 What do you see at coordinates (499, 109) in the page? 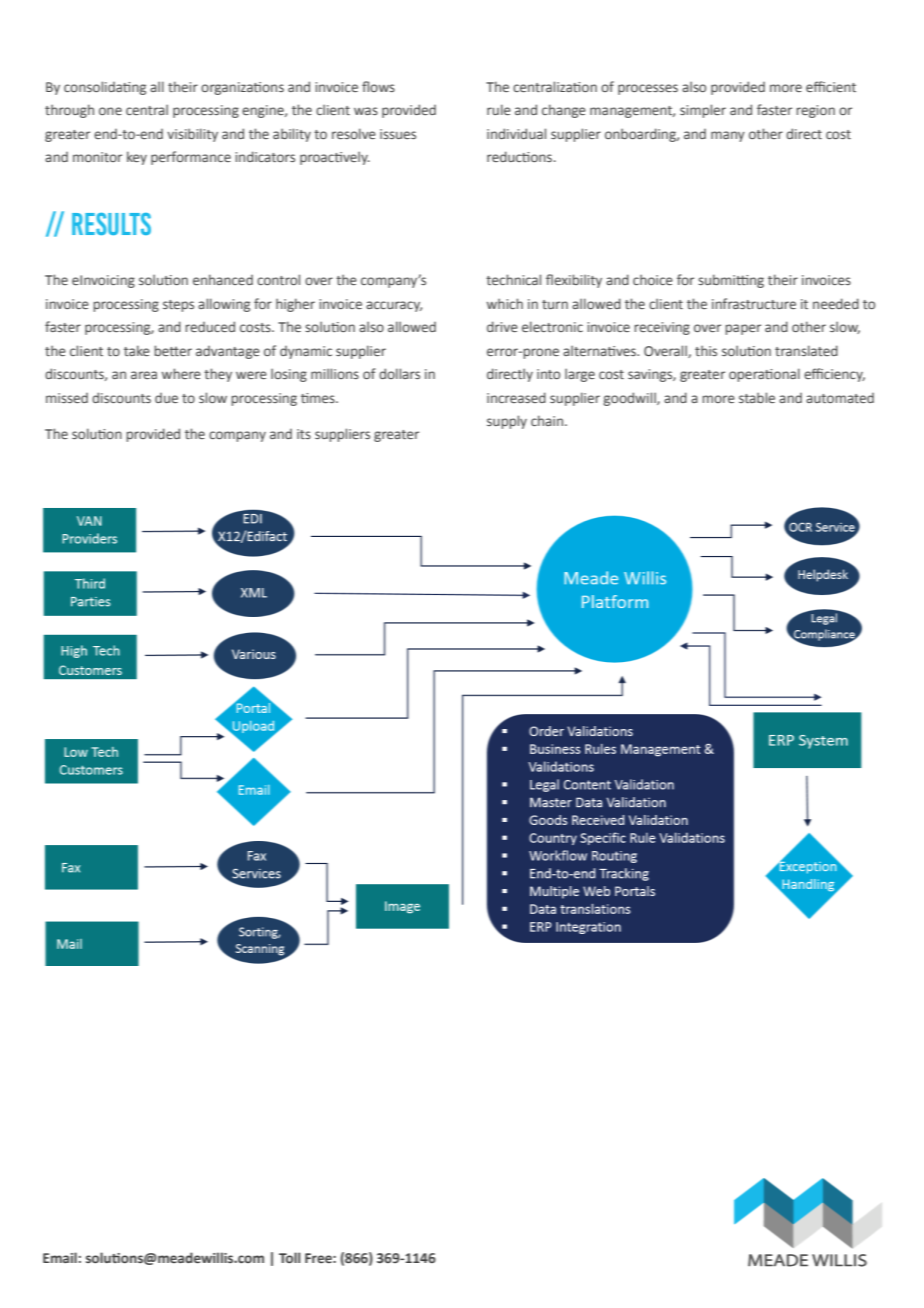
I see `rule` at bounding box center [499, 109].
